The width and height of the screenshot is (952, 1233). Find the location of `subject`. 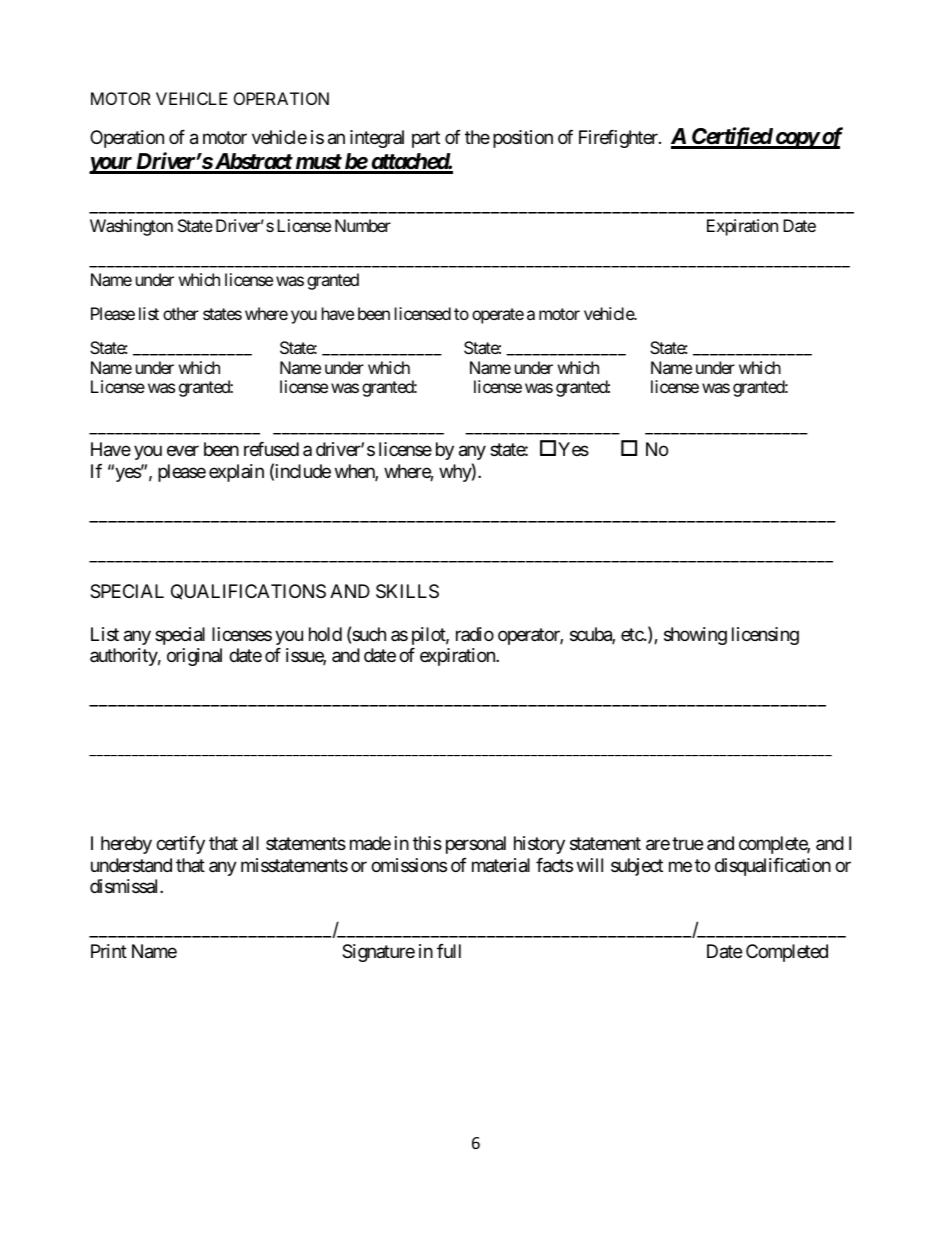

subject is located at coordinates (637, 867).
